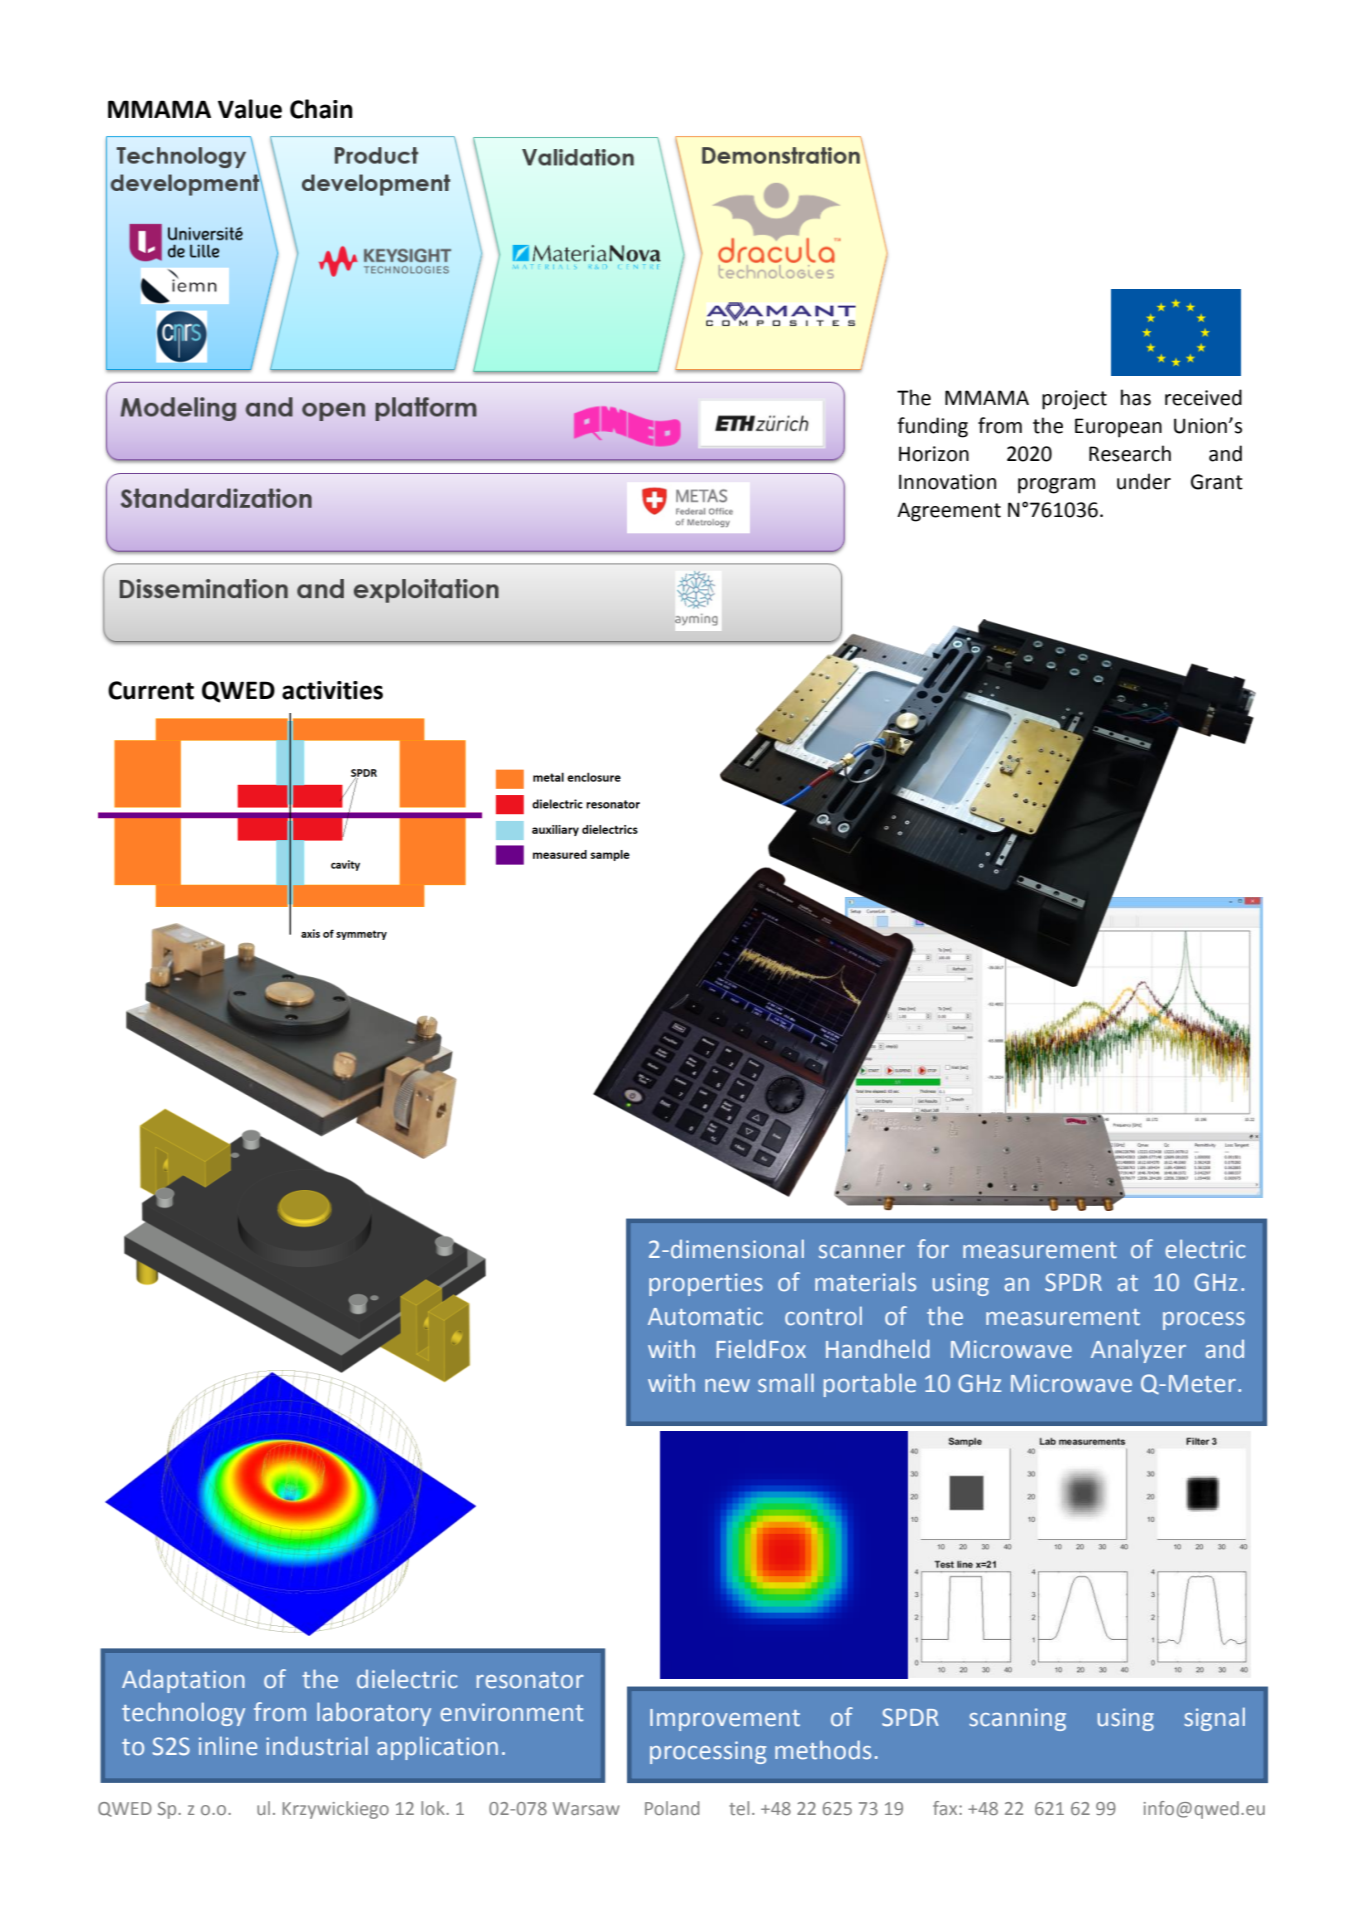 The width and height of the page is (1364, 1929). Describe the element at coordinates (705, 1316) in the page. I see `Automatic` at that location.
